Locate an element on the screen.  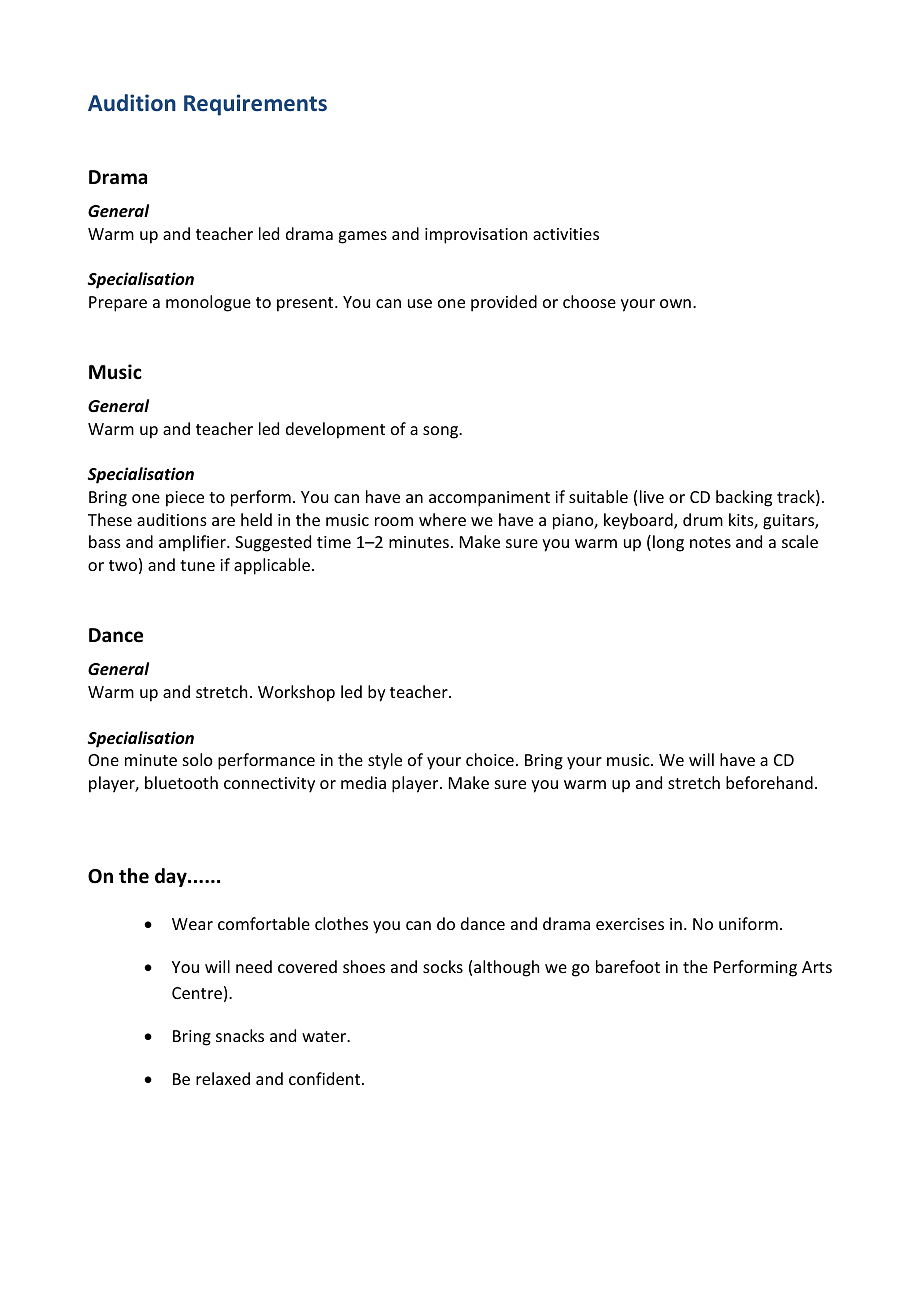
use is located at coordinates (420, 303).
